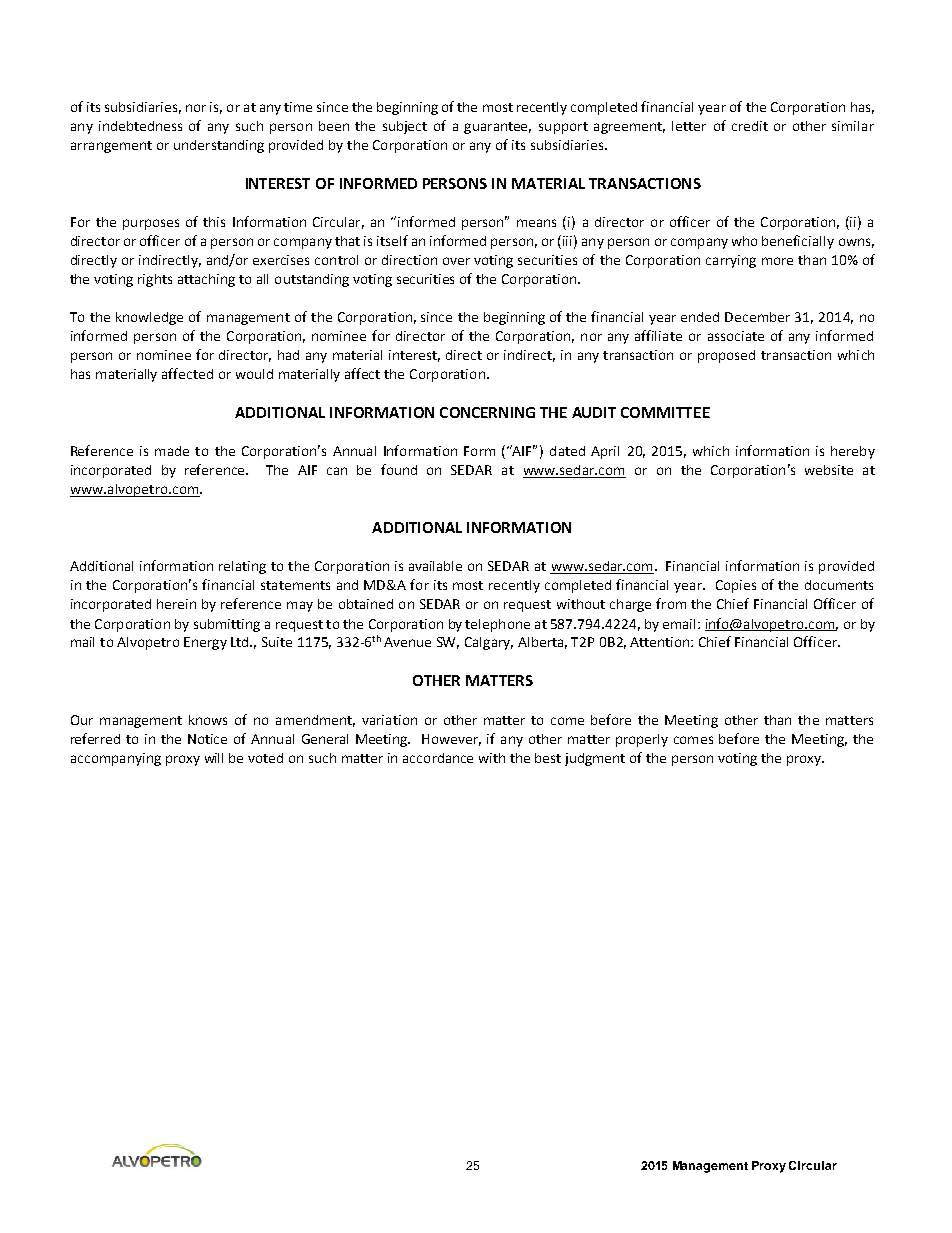 The width and height of the document is (952, 1233). Describe the element at coordinates (497, 128) in the document. I see `guarantee` at that location.
